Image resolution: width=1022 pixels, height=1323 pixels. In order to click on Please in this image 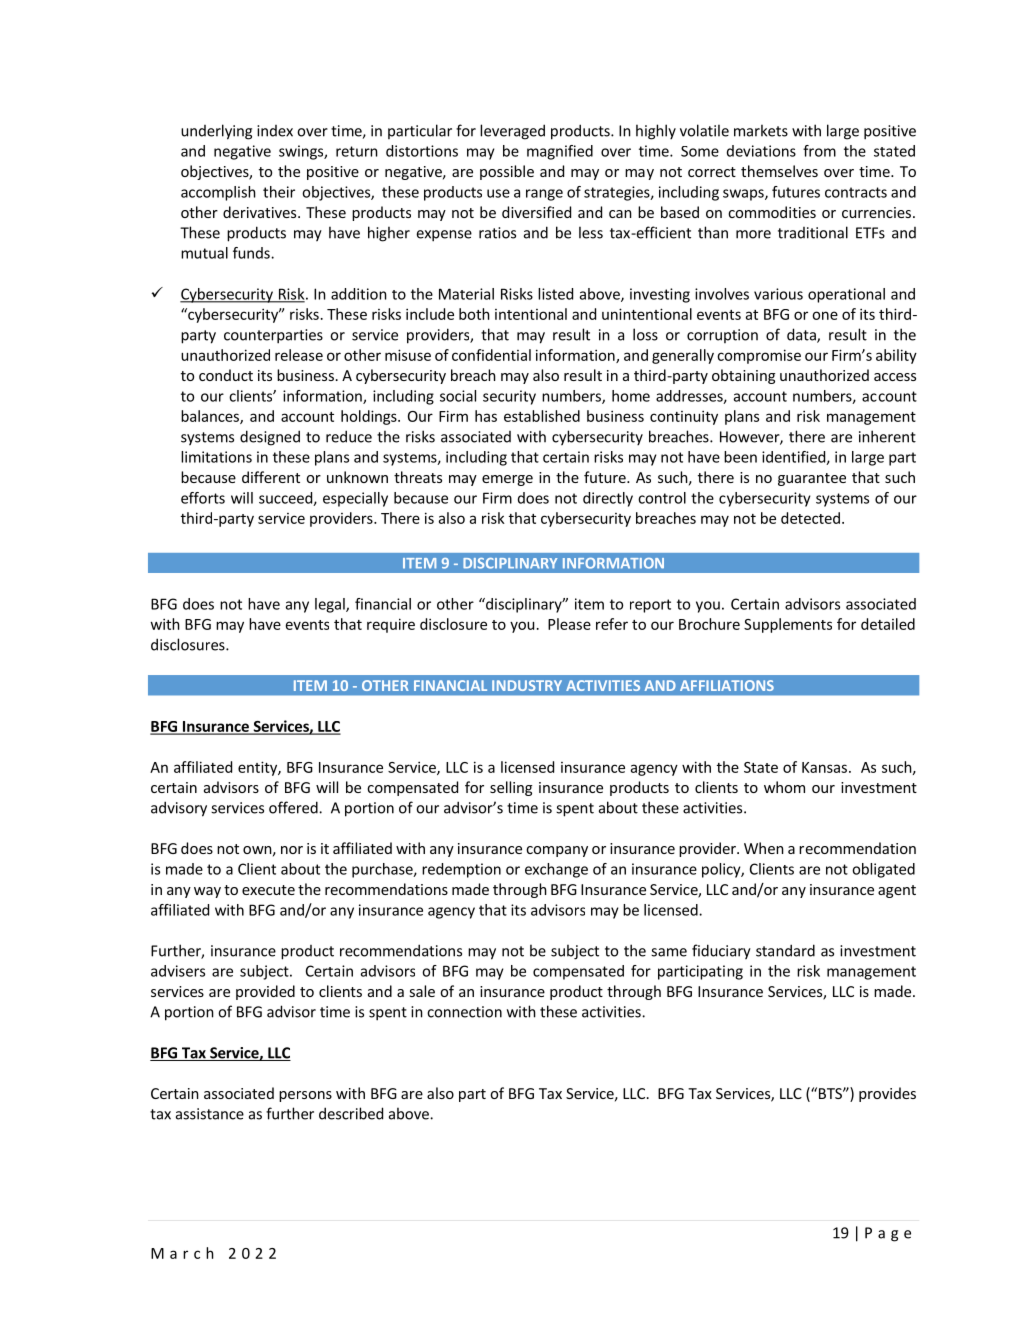, I will do `click(569, 624)`.
